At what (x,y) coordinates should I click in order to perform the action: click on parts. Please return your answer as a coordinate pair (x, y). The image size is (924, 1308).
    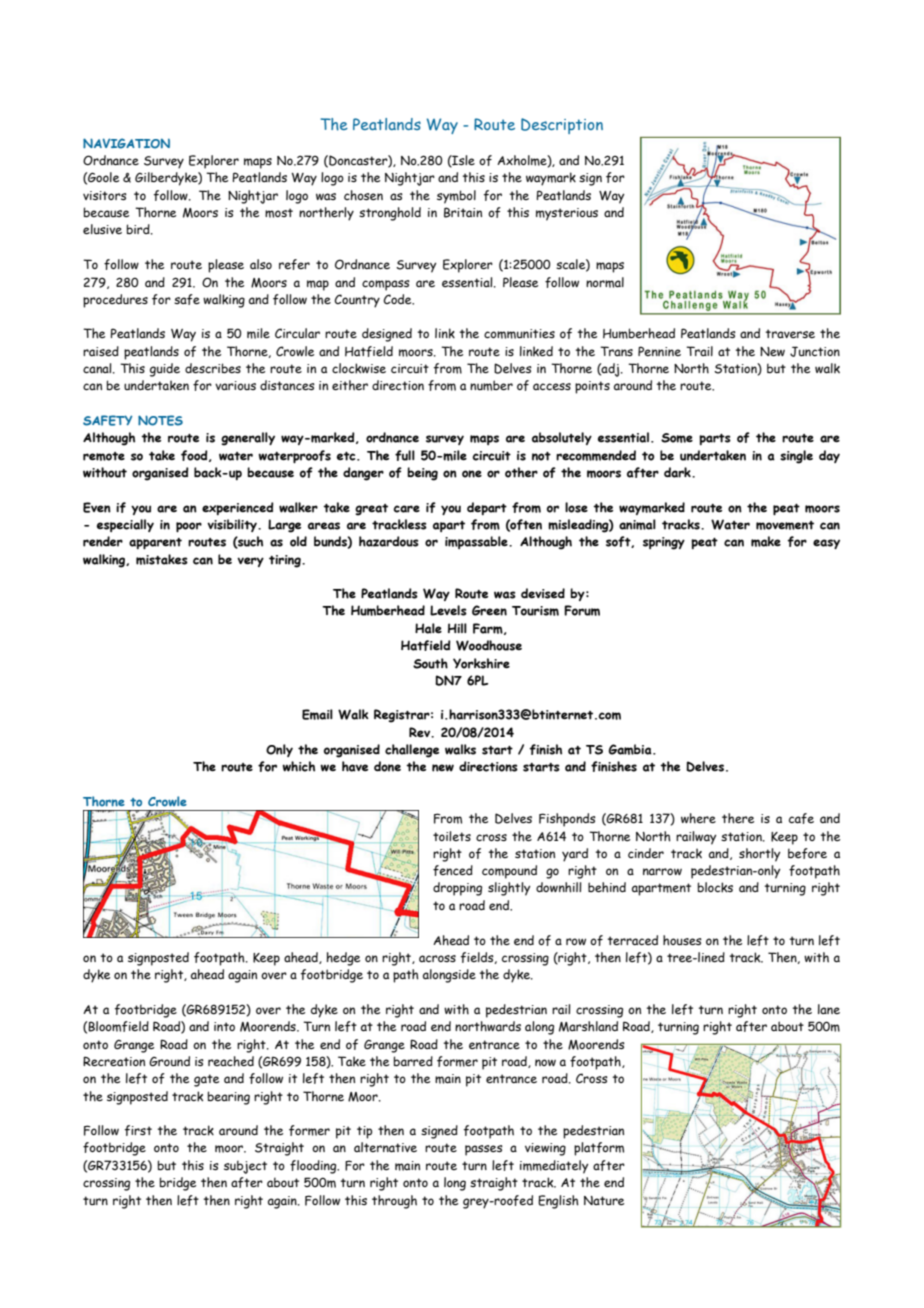
    Looking at the image, I should click on (715, 439).
